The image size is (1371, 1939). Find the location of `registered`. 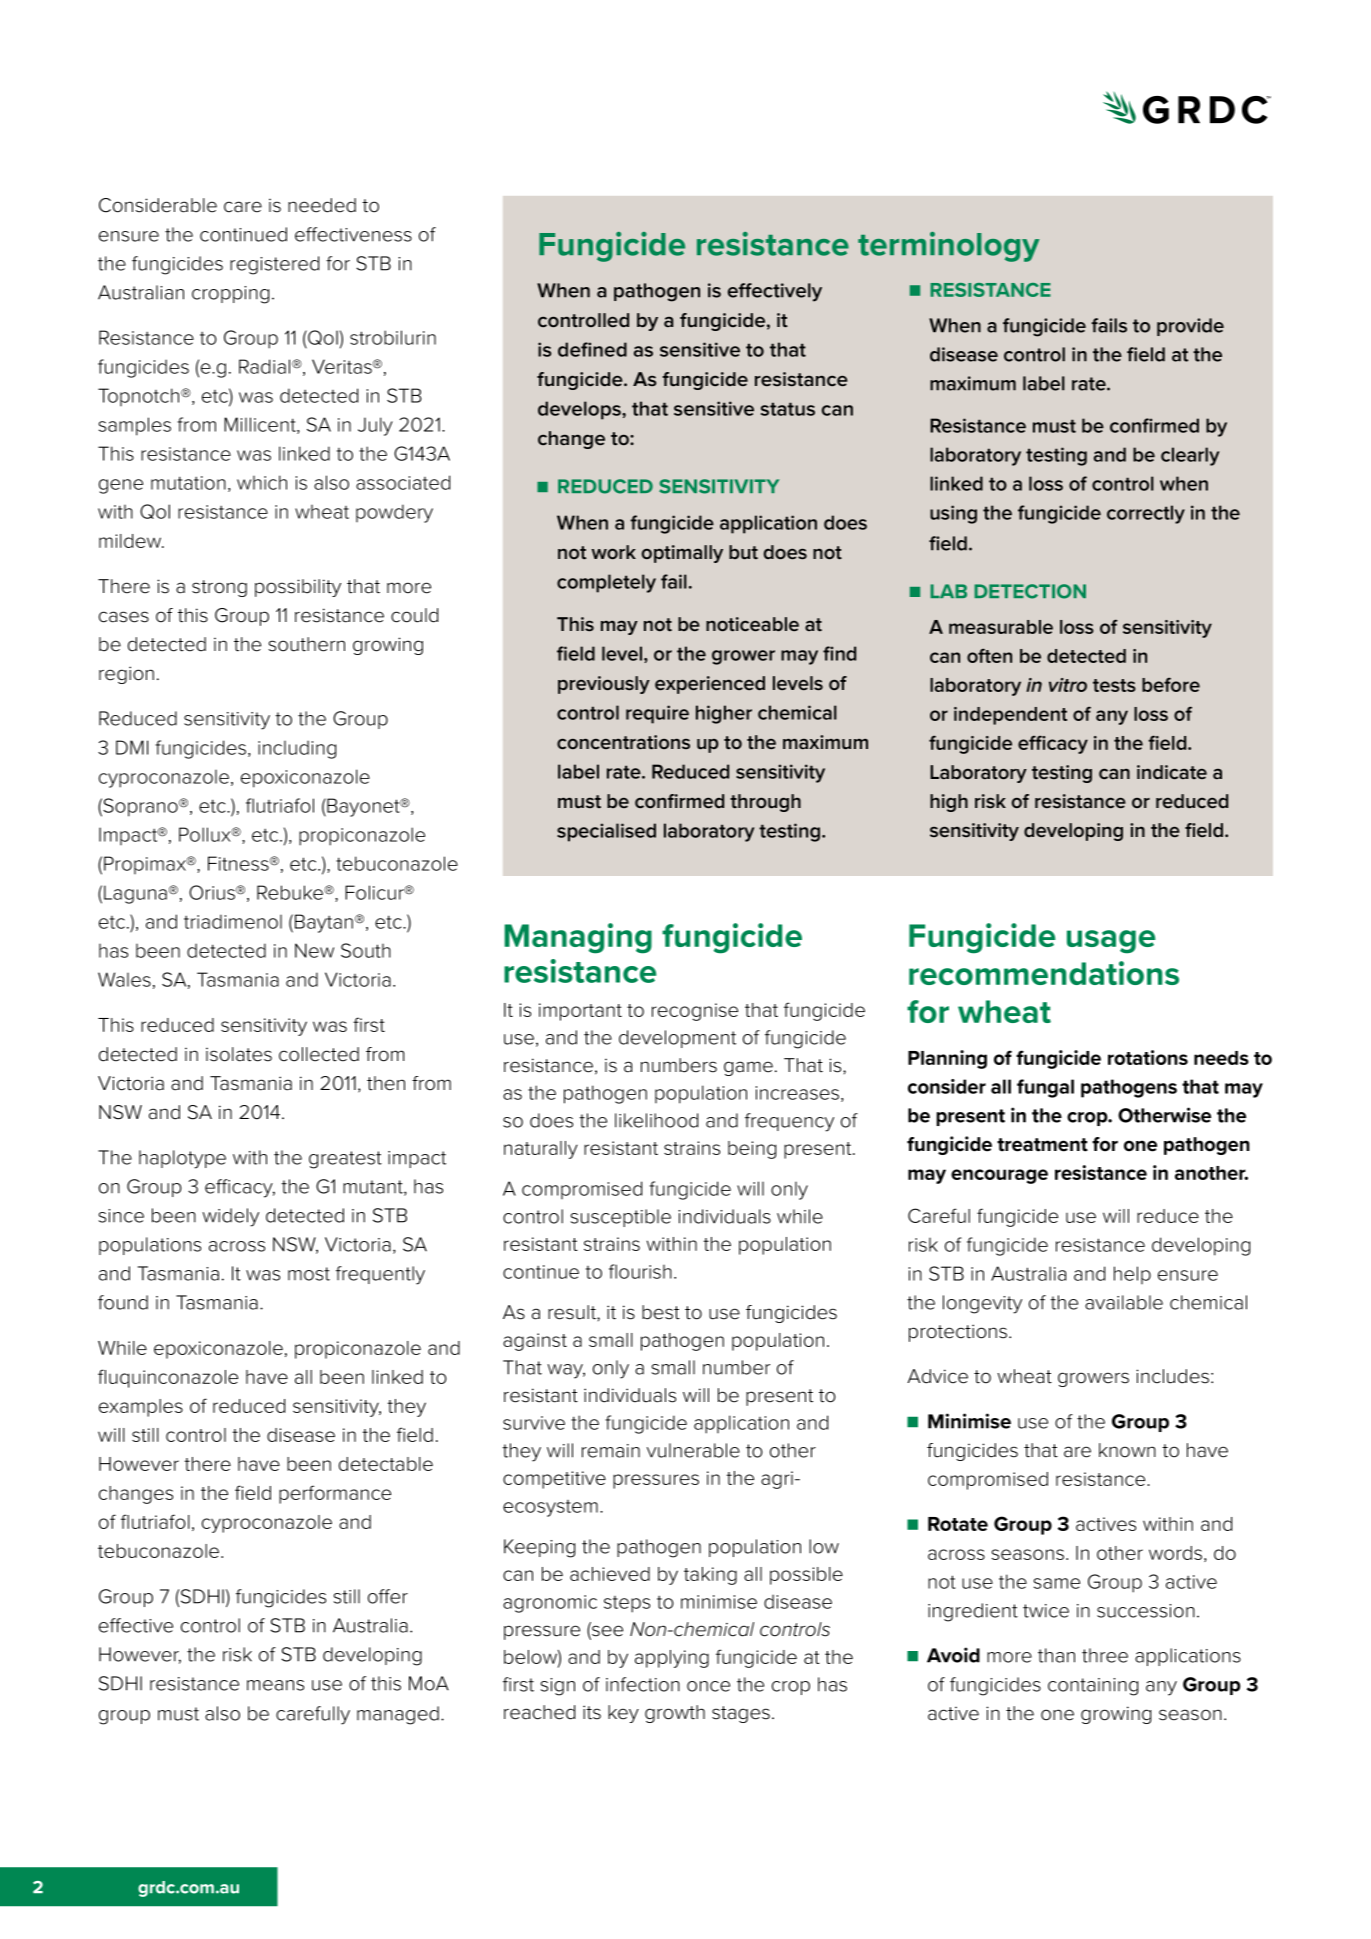

registered is located at coordinates (274, 265).
